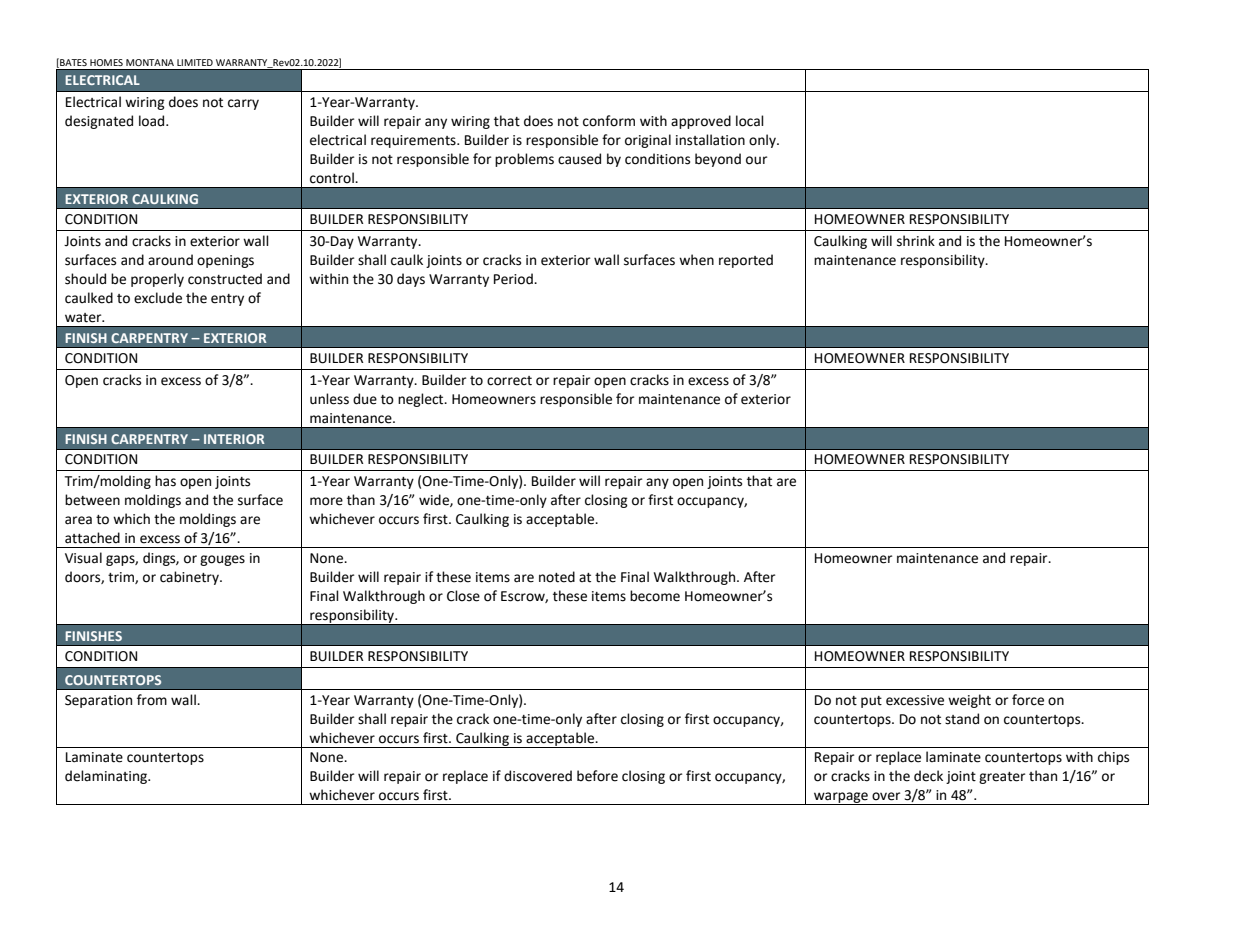 This screenshot has height=952, width=1233. Describe the element at coordinates (746, 261) in the screenshot. I see `reported` at that location.
